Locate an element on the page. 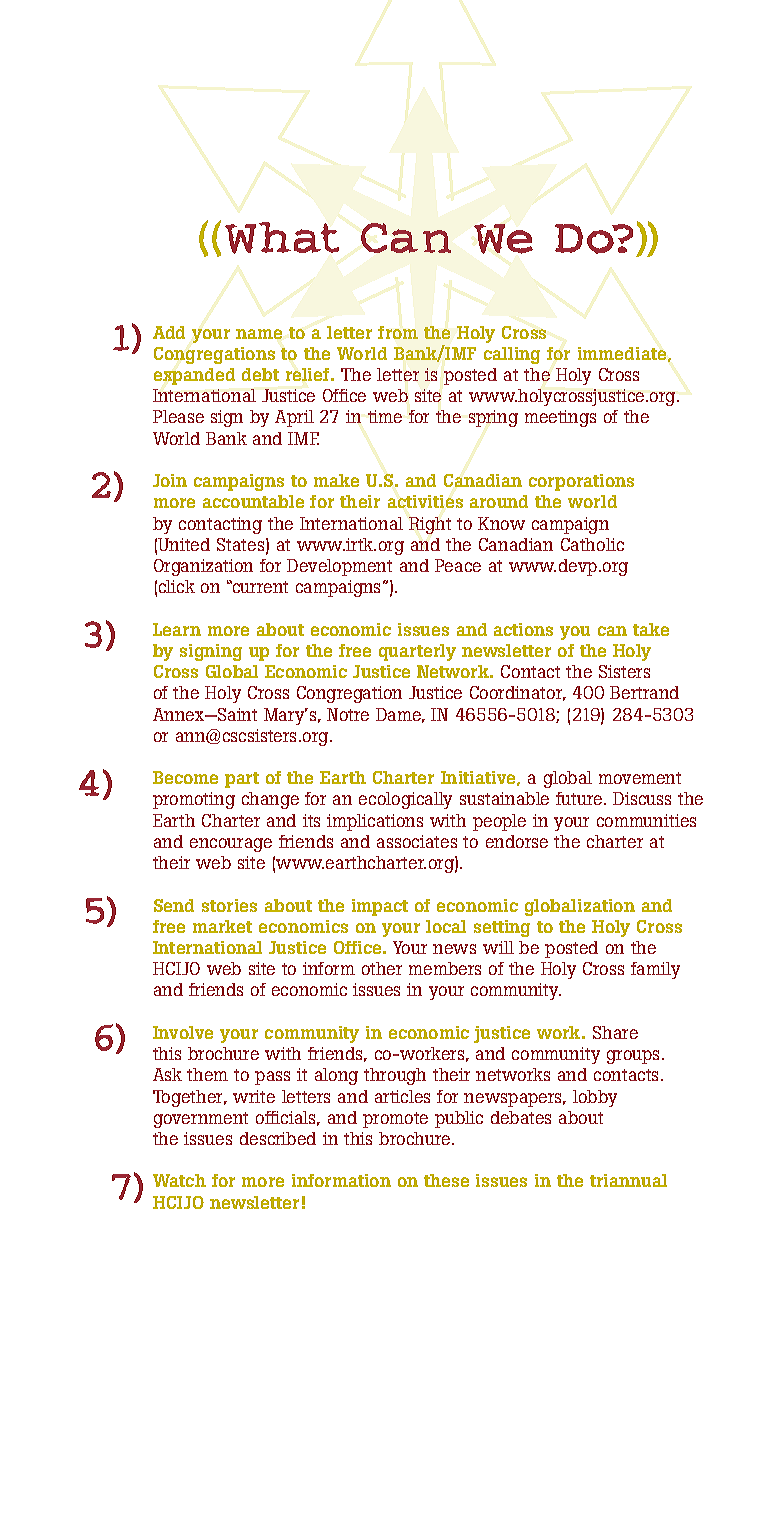 The width and height of the document is (784, 1528). What is located at coordinates (282, 238).
